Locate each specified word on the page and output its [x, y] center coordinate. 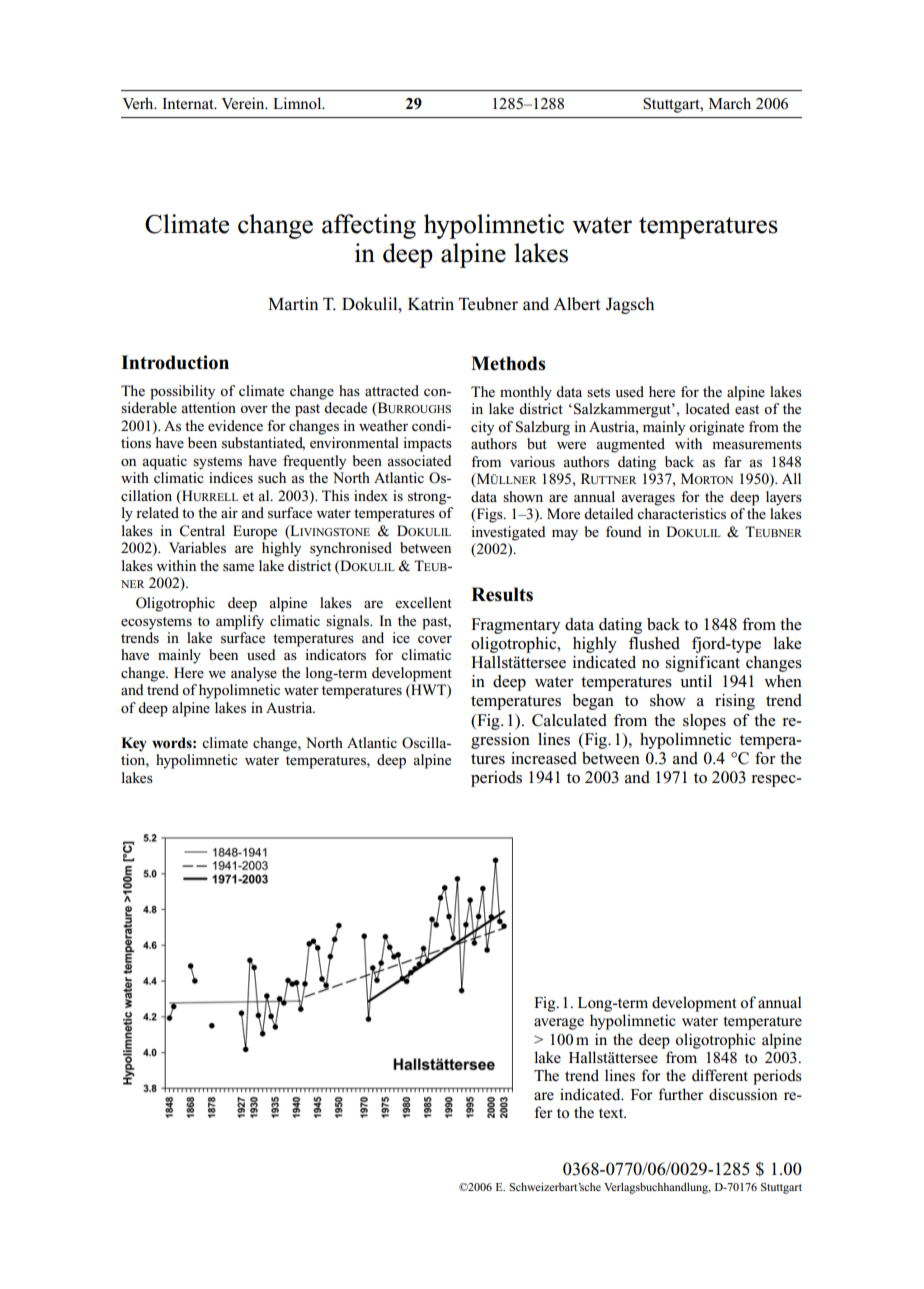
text [612, 1113]
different [720, 1075]
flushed [654, 643]
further [681, 1094]
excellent [423, 602]
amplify [240, 622]
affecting [369, 226]
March [730, 103]
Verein [244, 103]
